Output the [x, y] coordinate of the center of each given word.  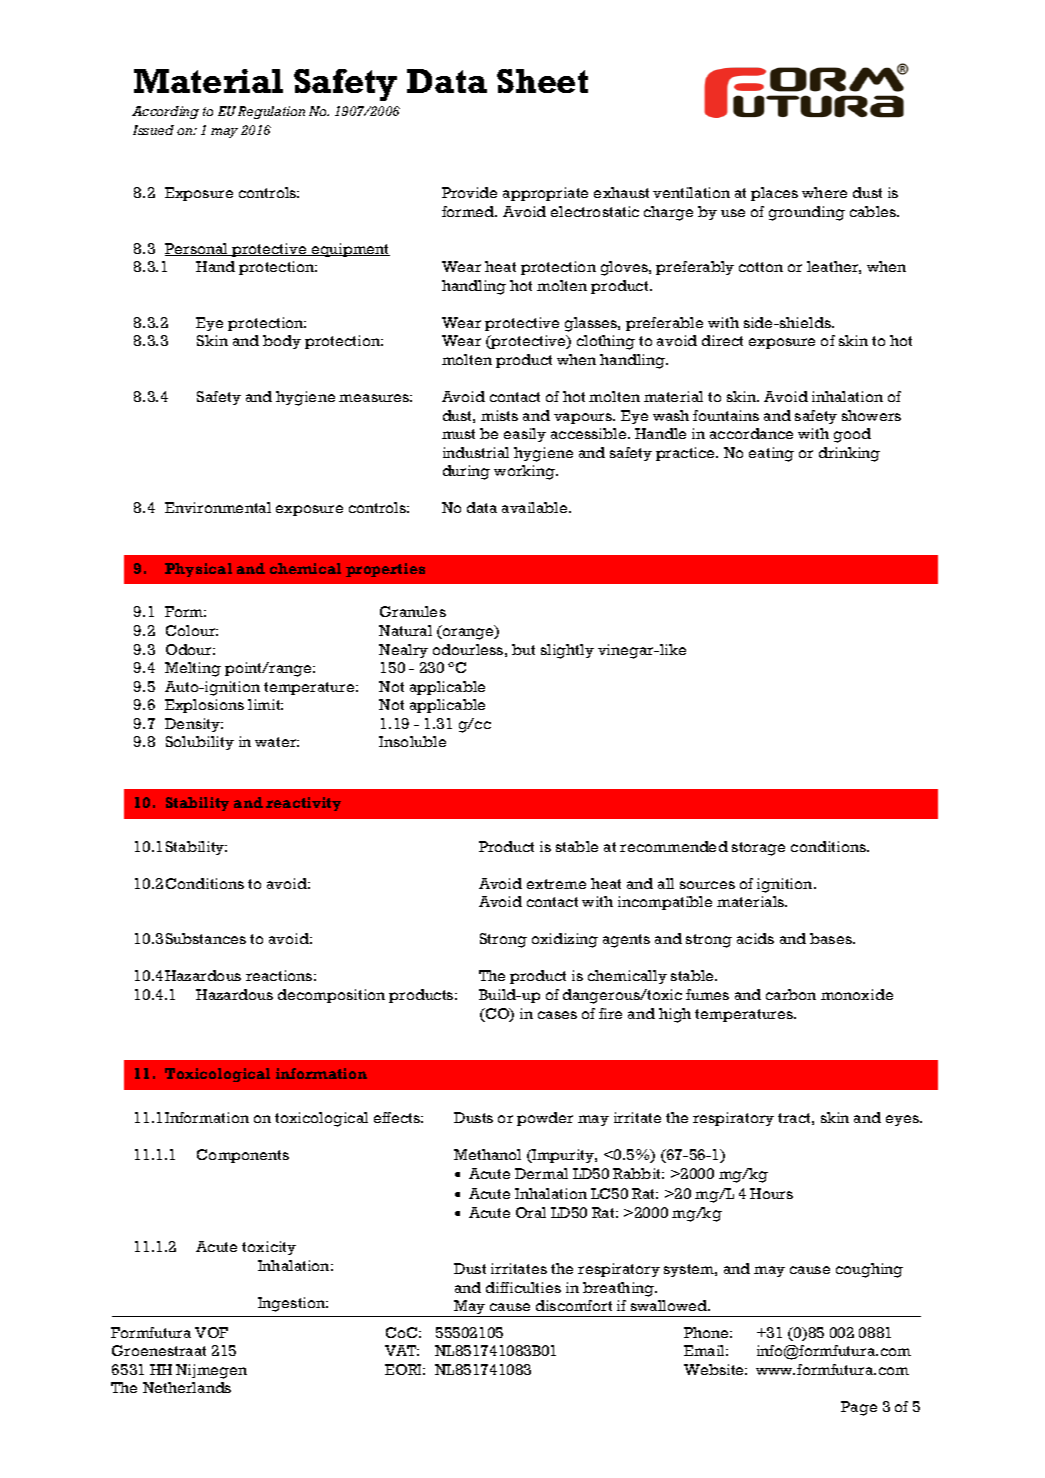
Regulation [271, 112]
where [824, 192]
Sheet [542, 81]
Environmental [218, 507]
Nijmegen [211, 1371]
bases [832, 938]
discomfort [574, 1305]
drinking [849, 454]
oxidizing [565, 940]
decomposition [331, 996]
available [536, 507]
